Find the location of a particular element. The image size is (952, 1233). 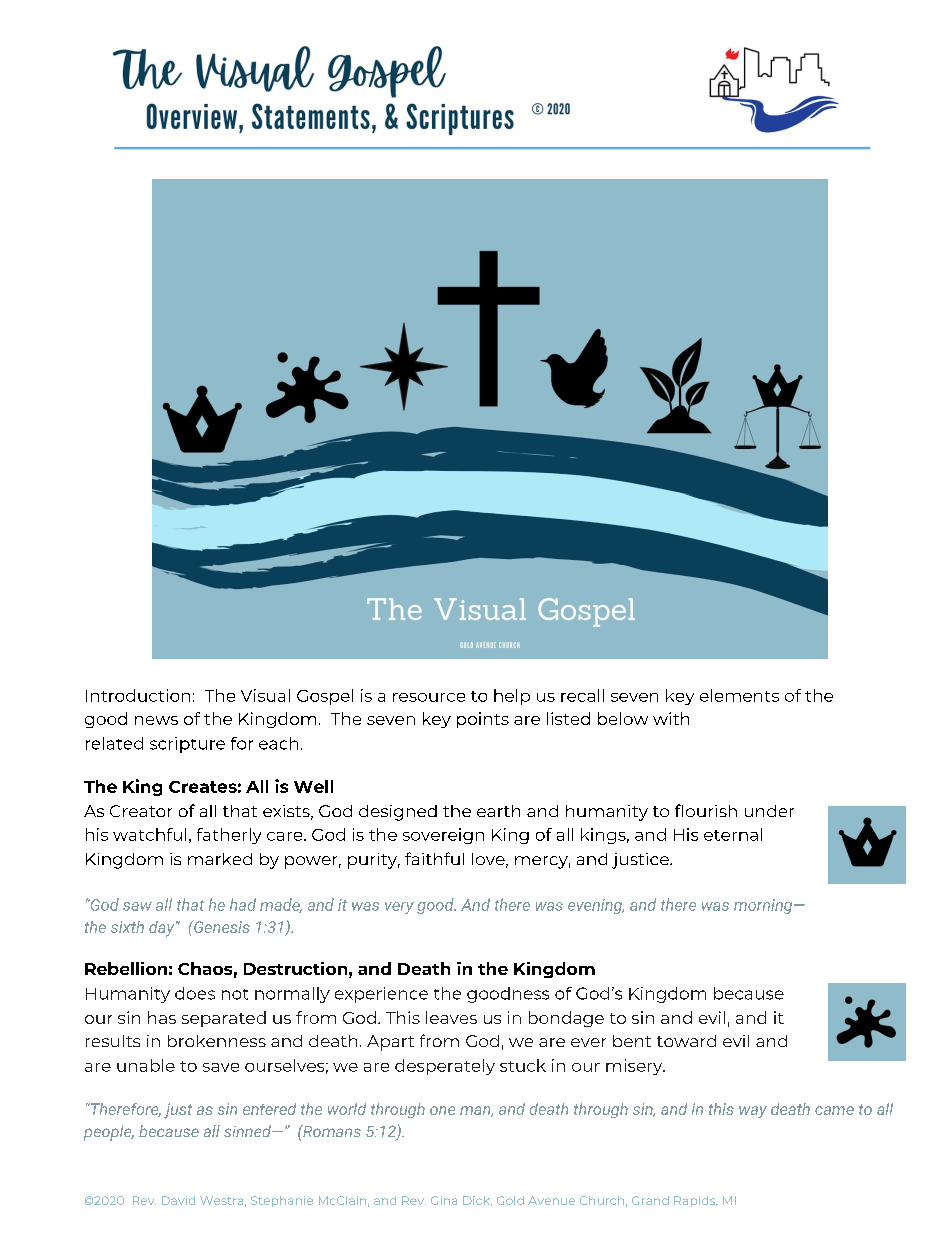

elements is located at coordinates (739, 695).
